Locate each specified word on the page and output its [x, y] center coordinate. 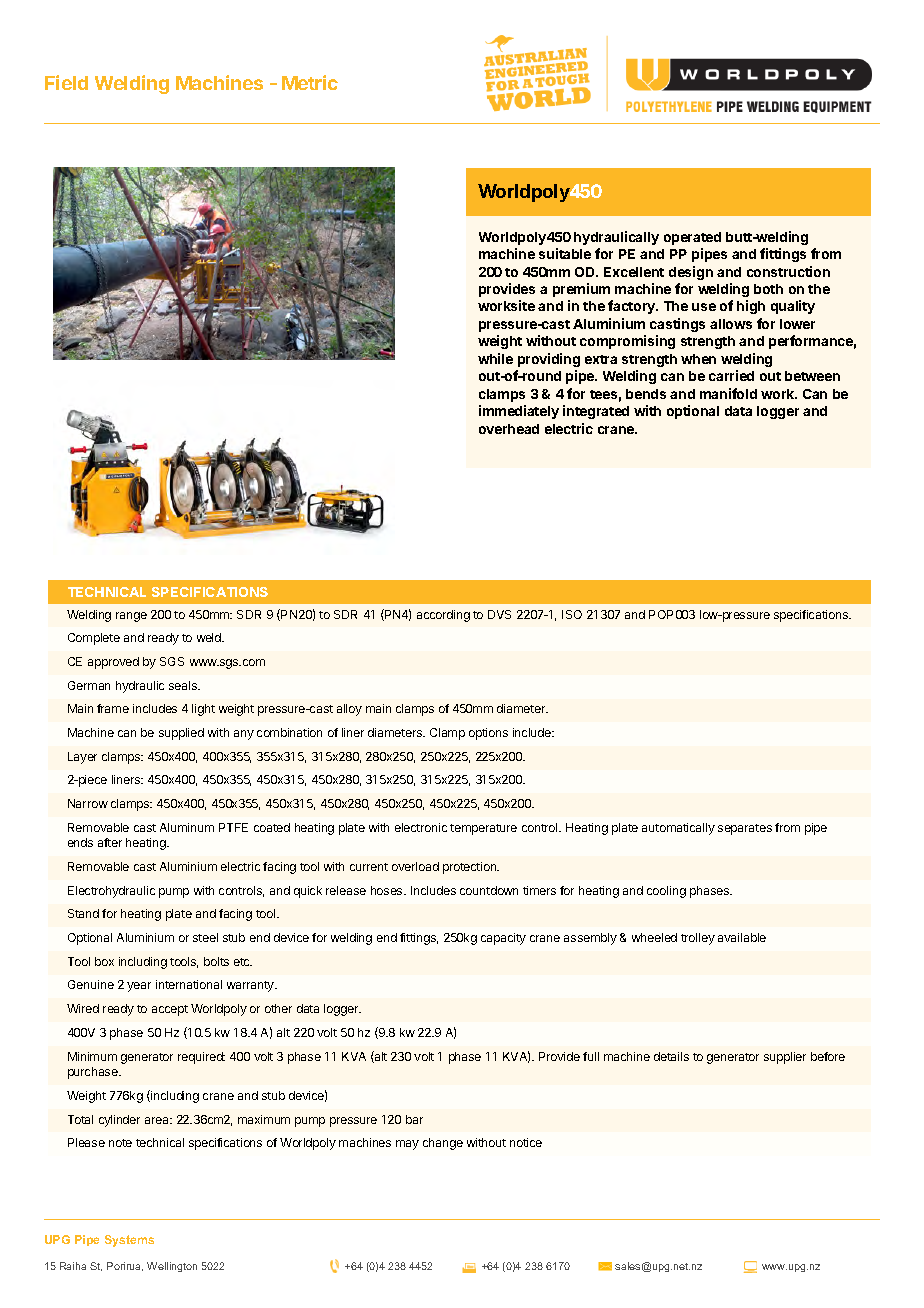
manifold [728, 393]
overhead [509, 429]
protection [471, 868]
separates [745, 829]
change [443, 1144]
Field [66, 82]
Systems [129, 1241]
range [131, 617]
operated [692, 238]
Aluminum [187, 827]
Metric [310, 82]
